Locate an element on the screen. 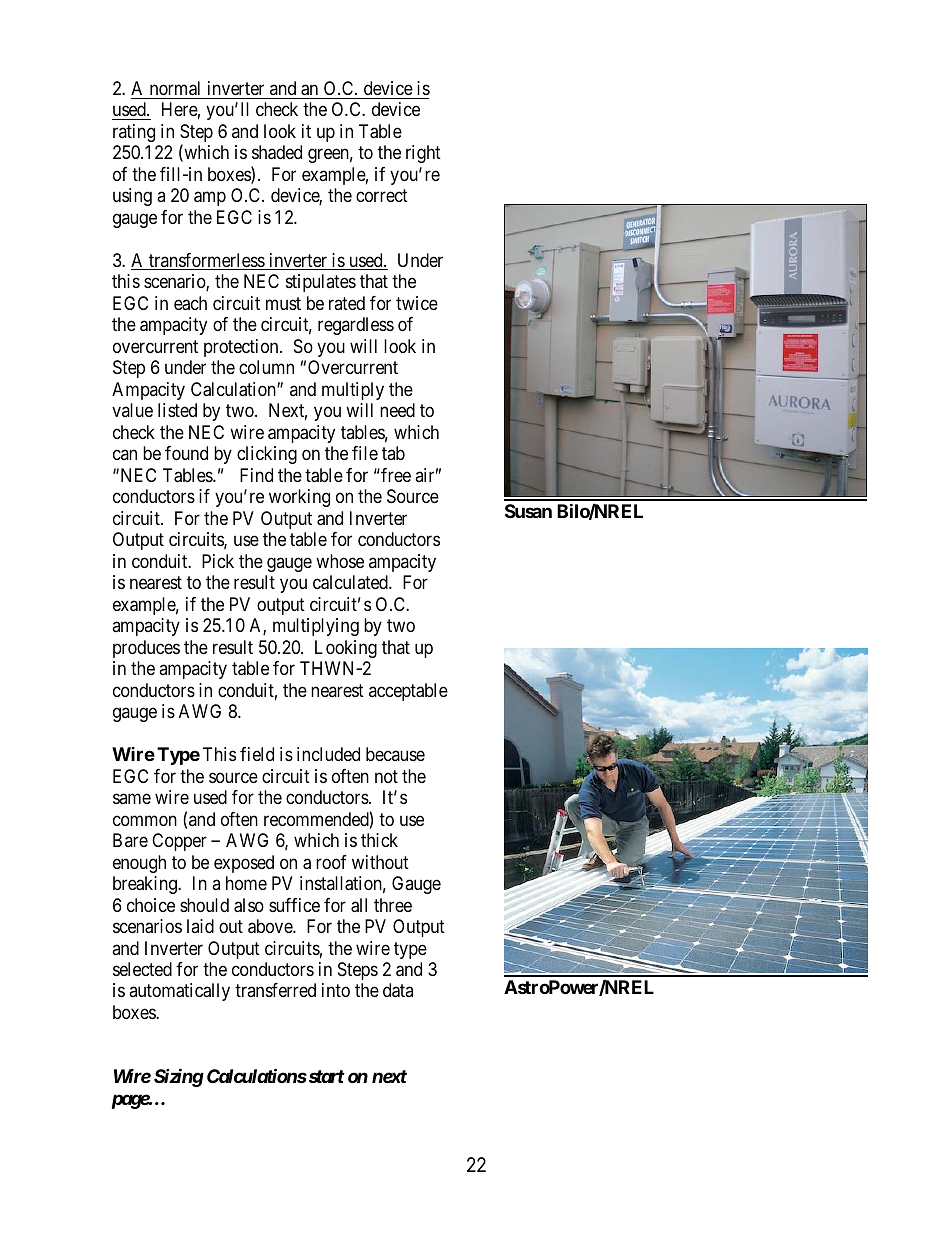 The image size is (952, 1233). into is located at coordinates (336, 990).
